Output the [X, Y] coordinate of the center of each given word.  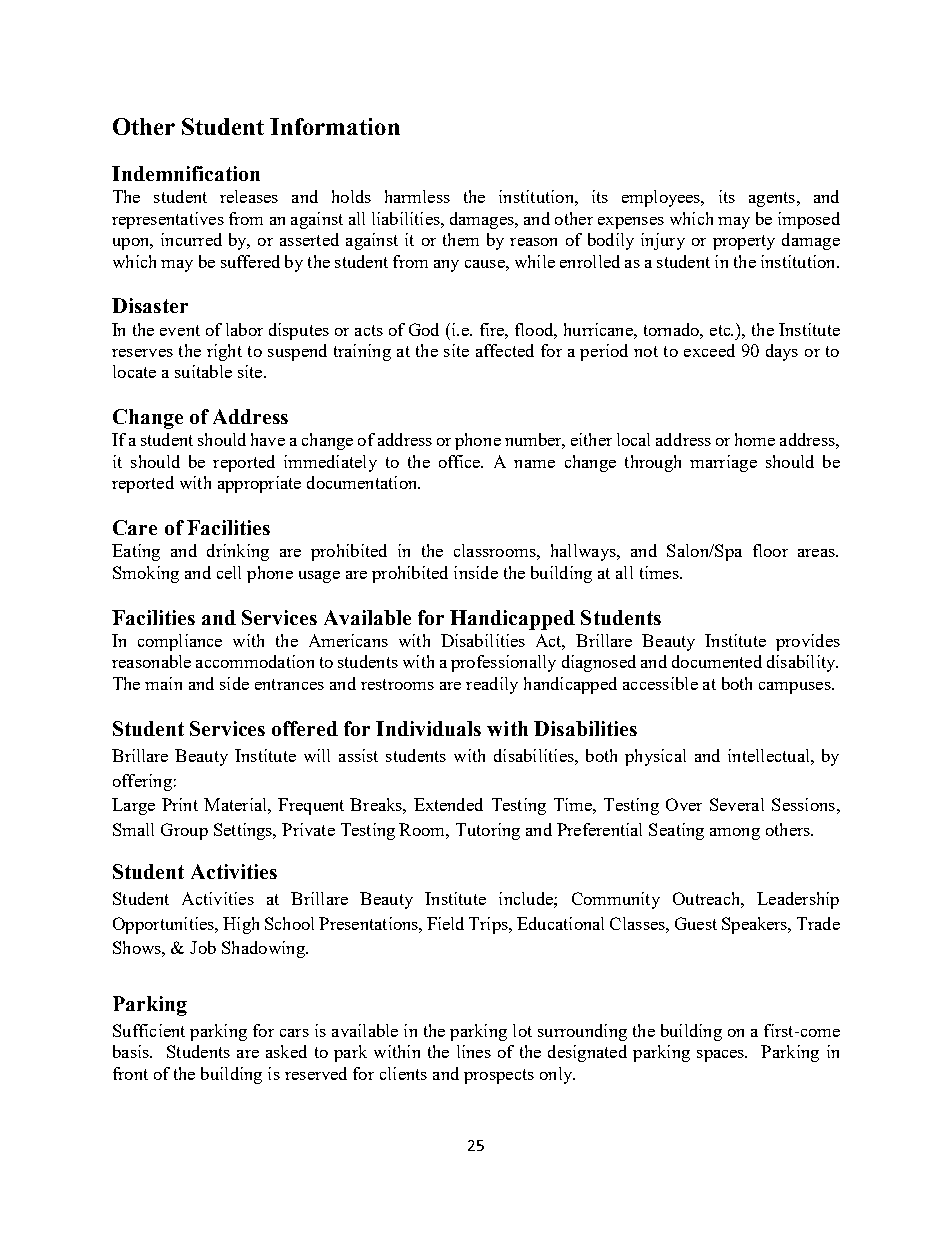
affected [505, 350]
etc [721, 330]
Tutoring [488, 831]
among [735, 834]
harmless [417, 196]
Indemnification [186, 173]
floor [770, 550]
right [224, 352]
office [461, 461]
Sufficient [149, 1030]
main [163, 683]
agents [773, 199]
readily [492, 685]
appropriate [259, 484]
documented [717, 661]
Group [184, 831]
